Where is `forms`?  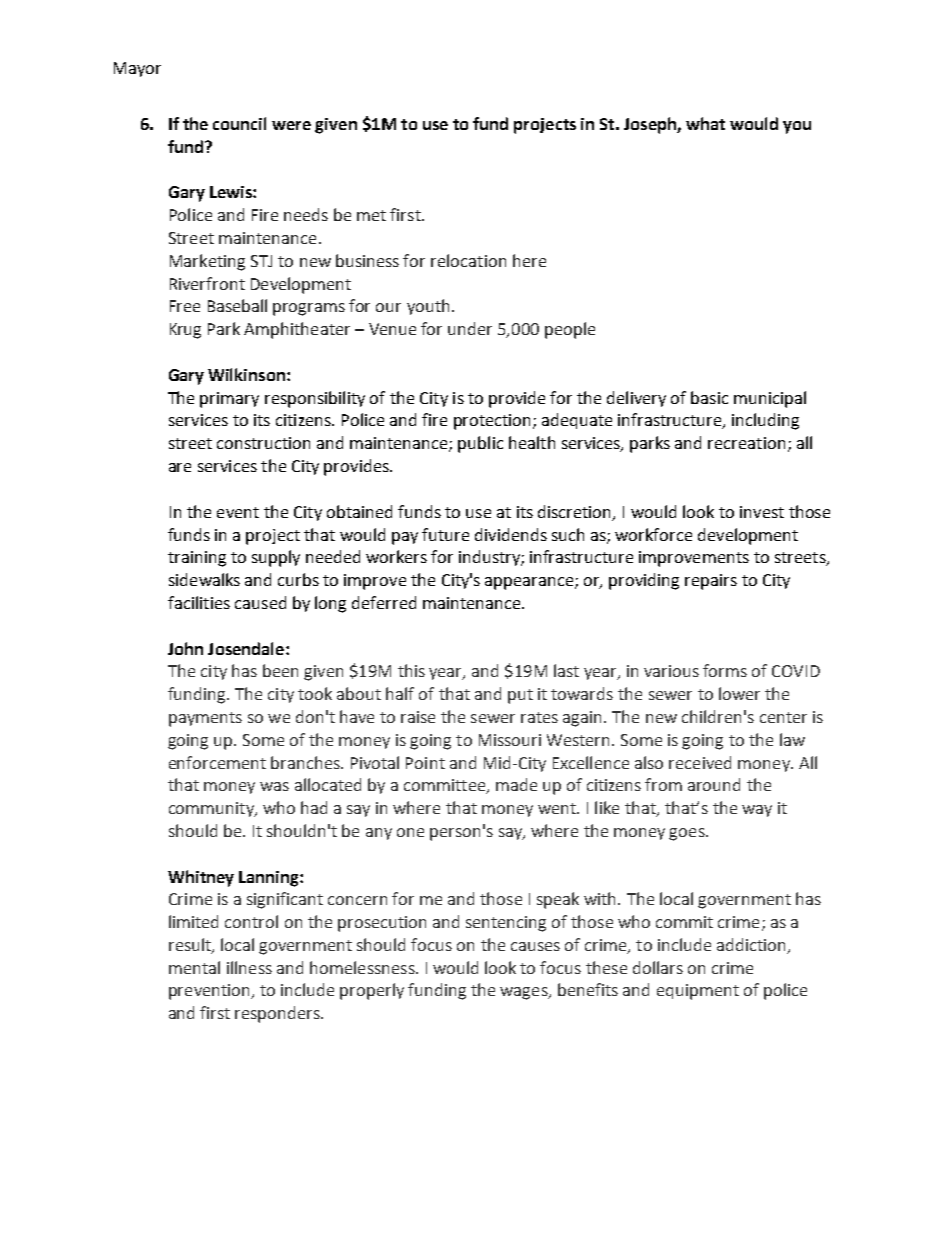 forms is located at coordinates (725, 670).
